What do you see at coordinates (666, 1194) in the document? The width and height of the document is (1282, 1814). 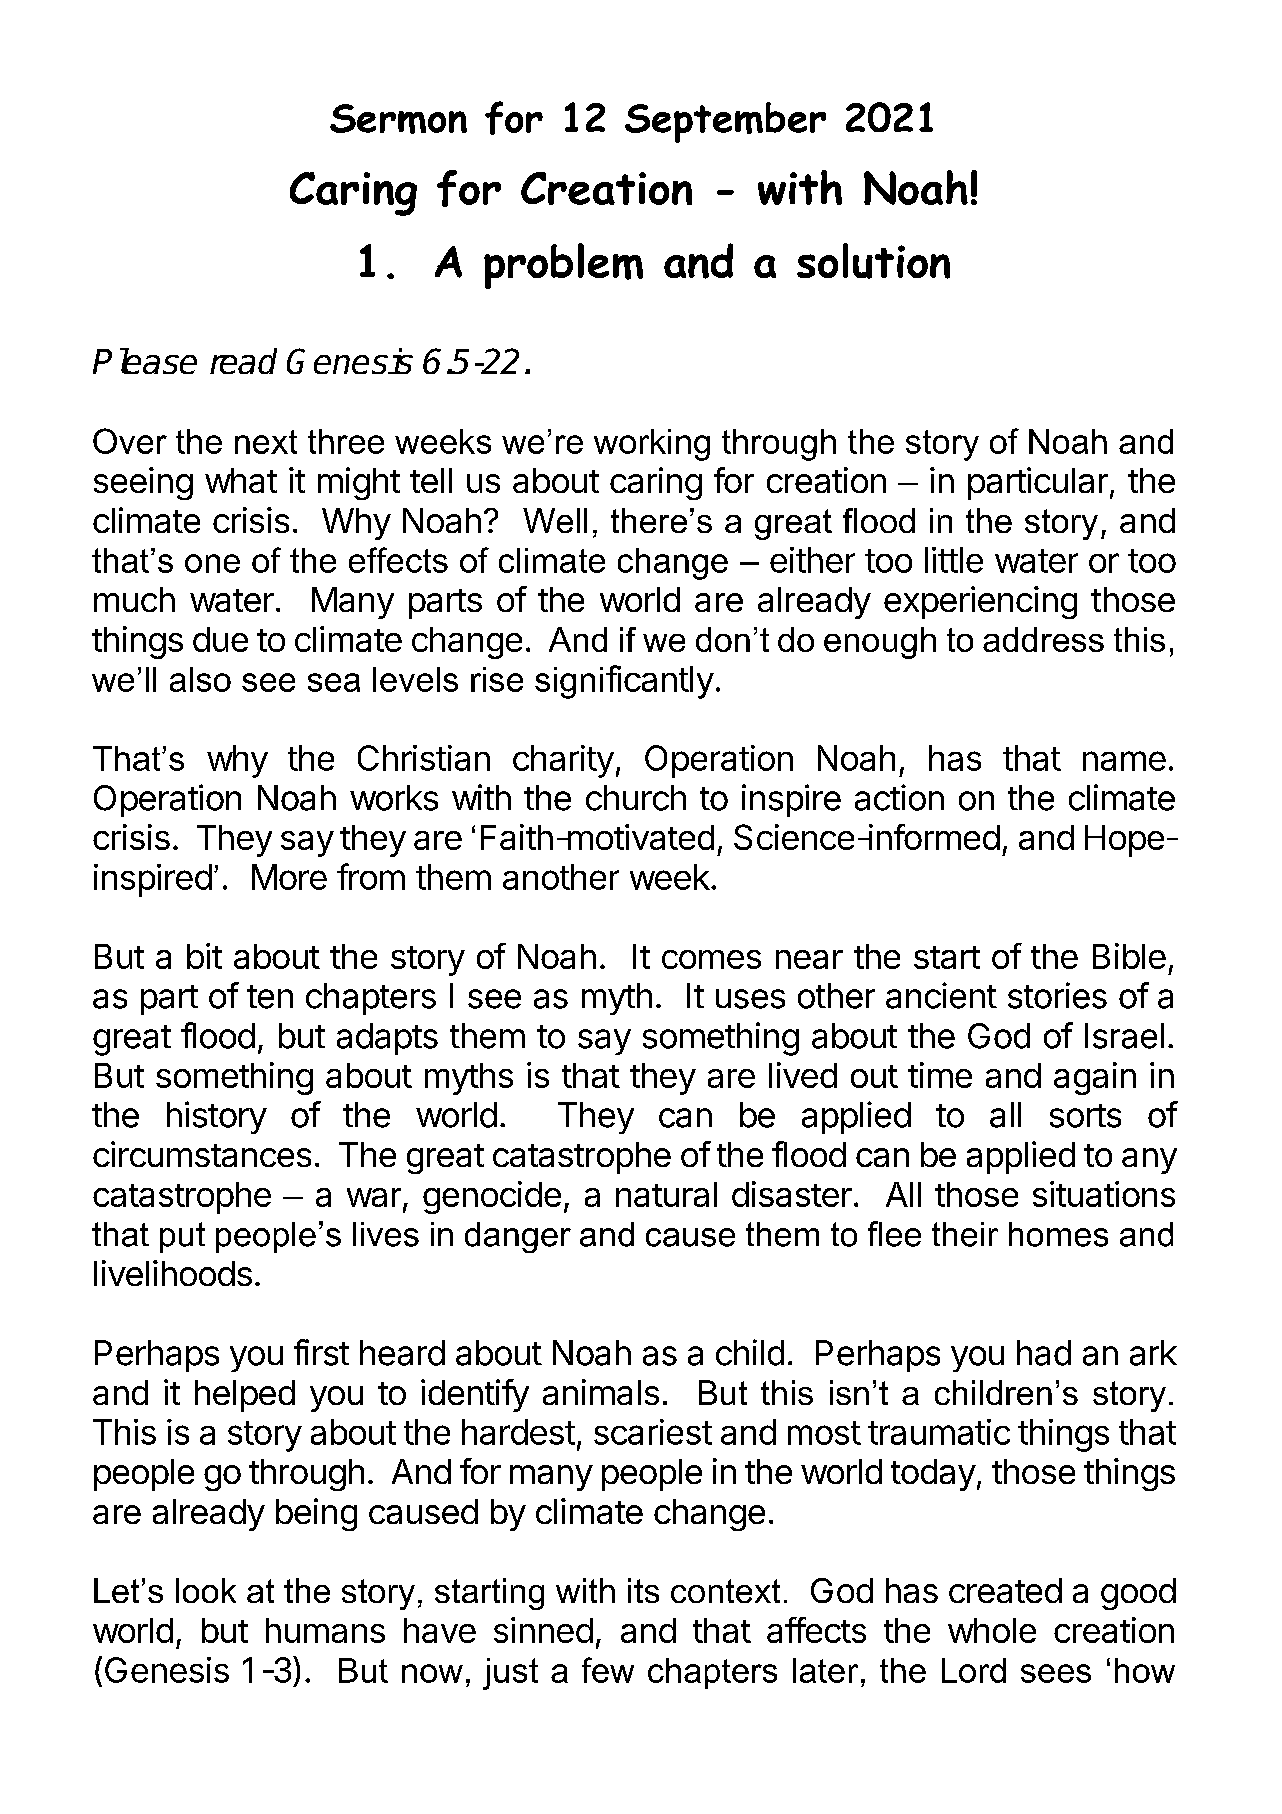 I see `natural` at bounding box center [666, 1194].
